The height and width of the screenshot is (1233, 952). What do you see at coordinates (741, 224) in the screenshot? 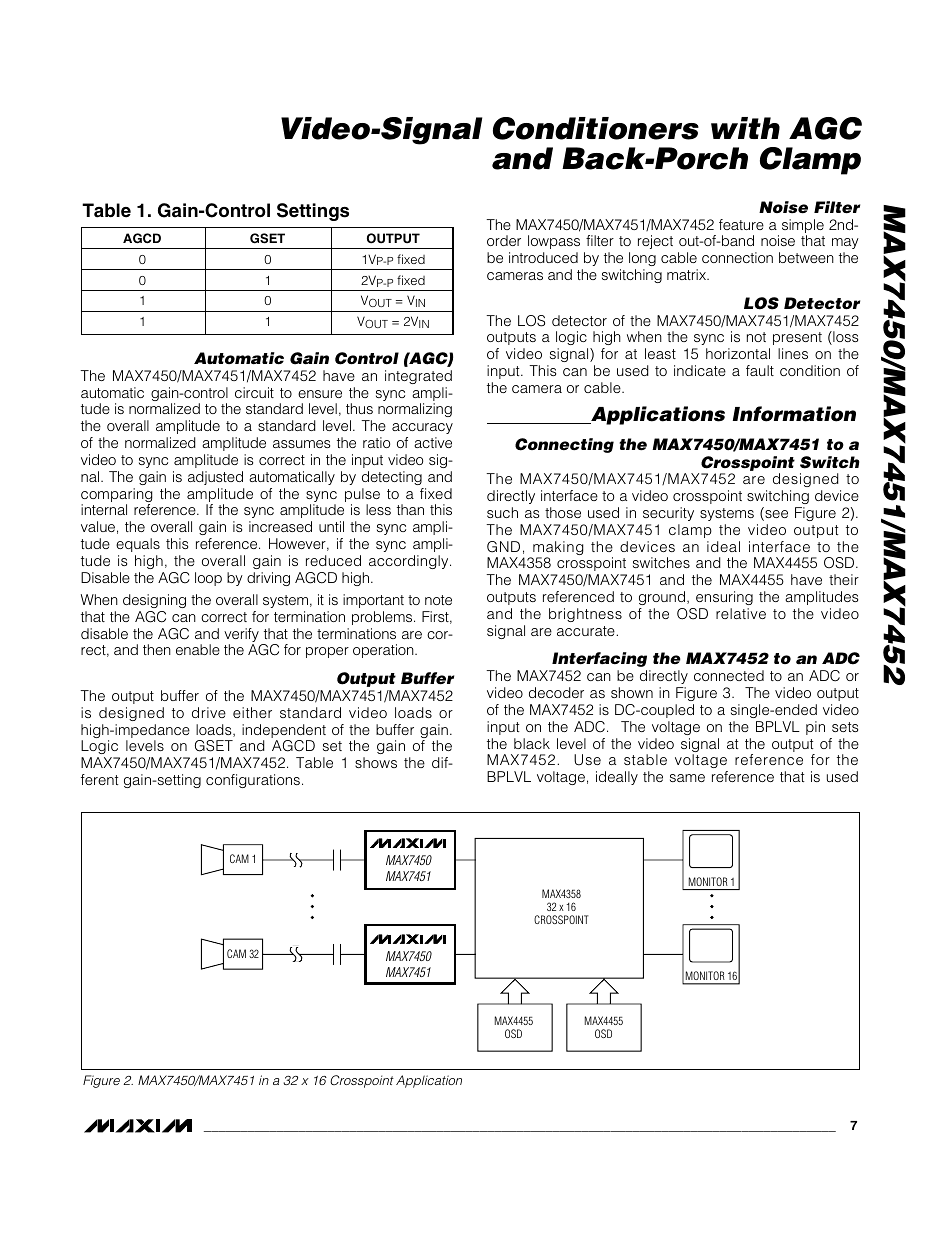
I see `feature` at bounding box center [741, 224].
